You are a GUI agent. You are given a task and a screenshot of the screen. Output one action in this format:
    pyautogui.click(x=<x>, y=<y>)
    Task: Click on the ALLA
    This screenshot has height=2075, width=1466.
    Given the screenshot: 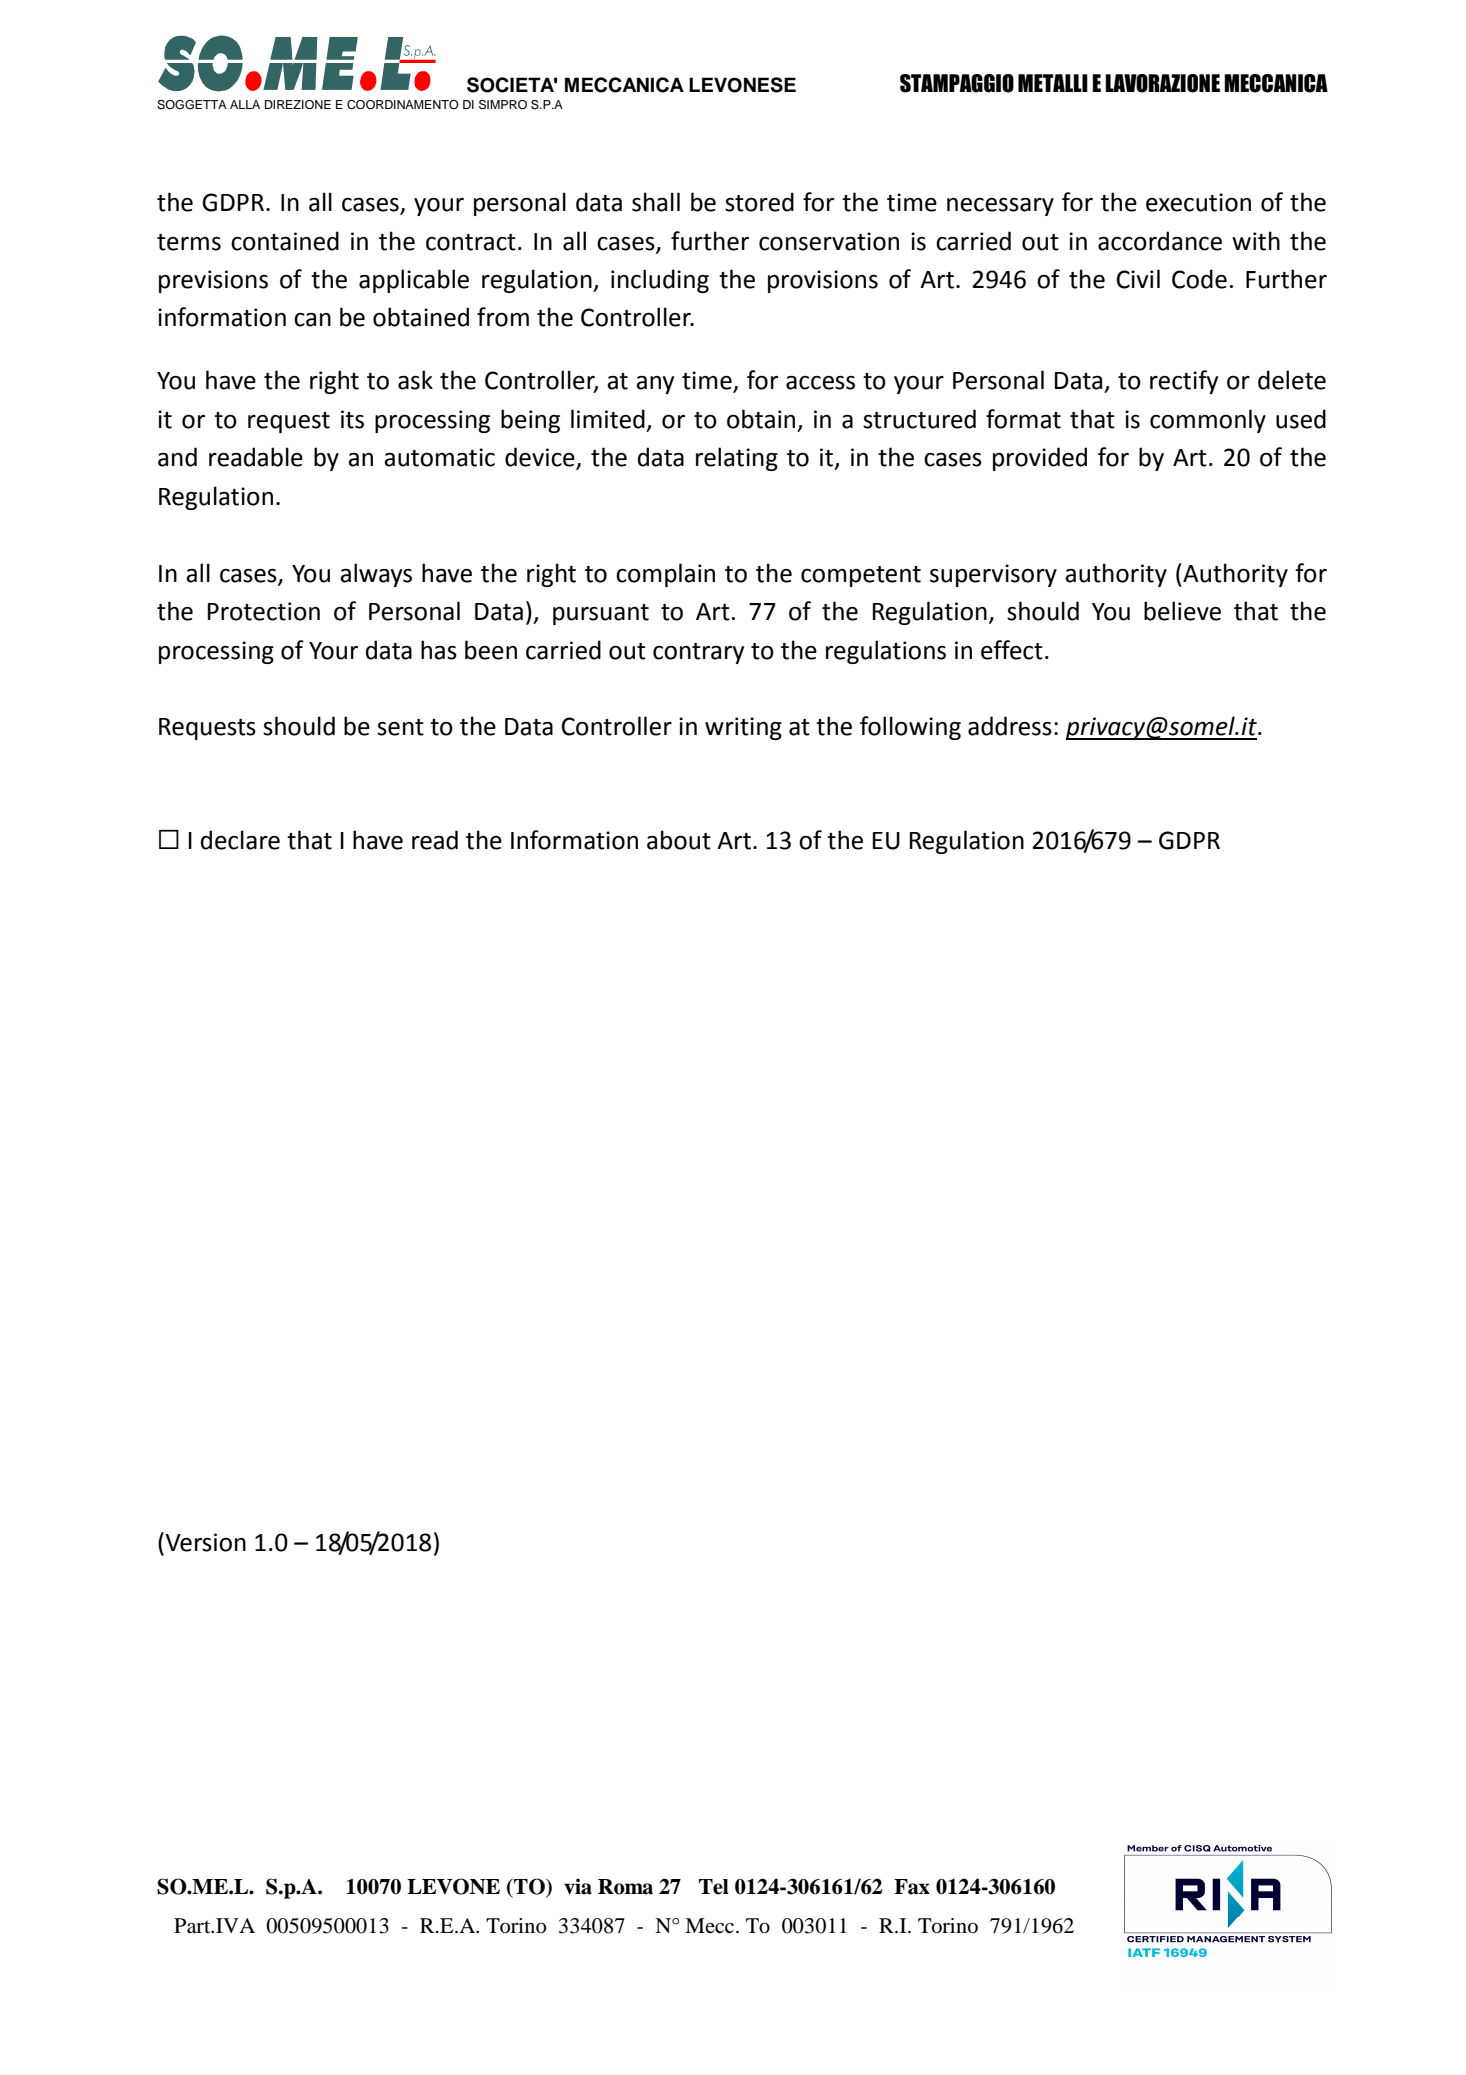 What is the action you would take?
    pyautogui.click(x=245, y=104)
